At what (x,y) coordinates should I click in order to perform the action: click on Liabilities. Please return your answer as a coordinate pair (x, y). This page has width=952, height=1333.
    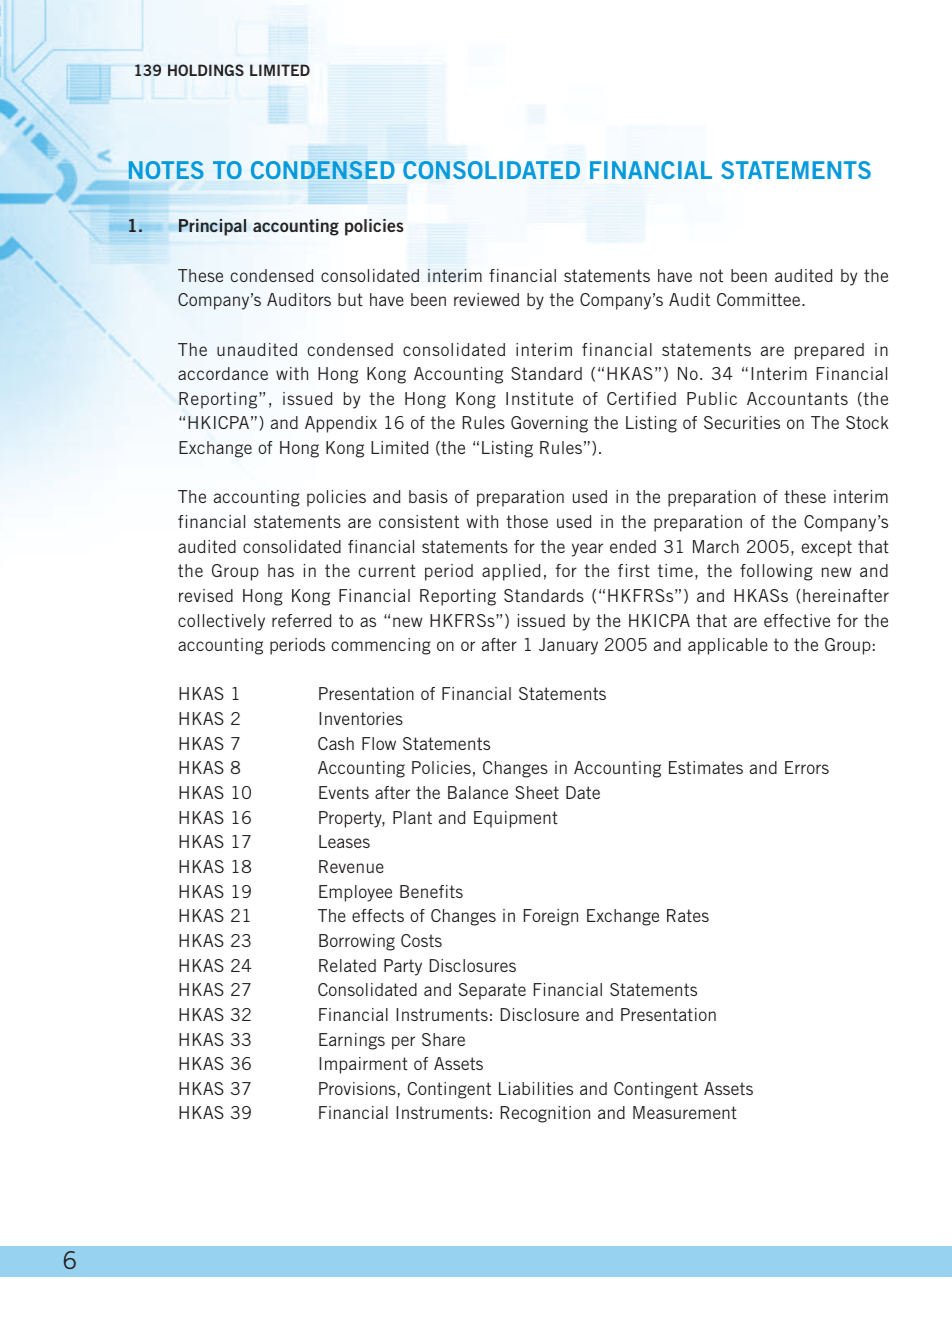
    Looking at the image, I should click on (536, 1088).
